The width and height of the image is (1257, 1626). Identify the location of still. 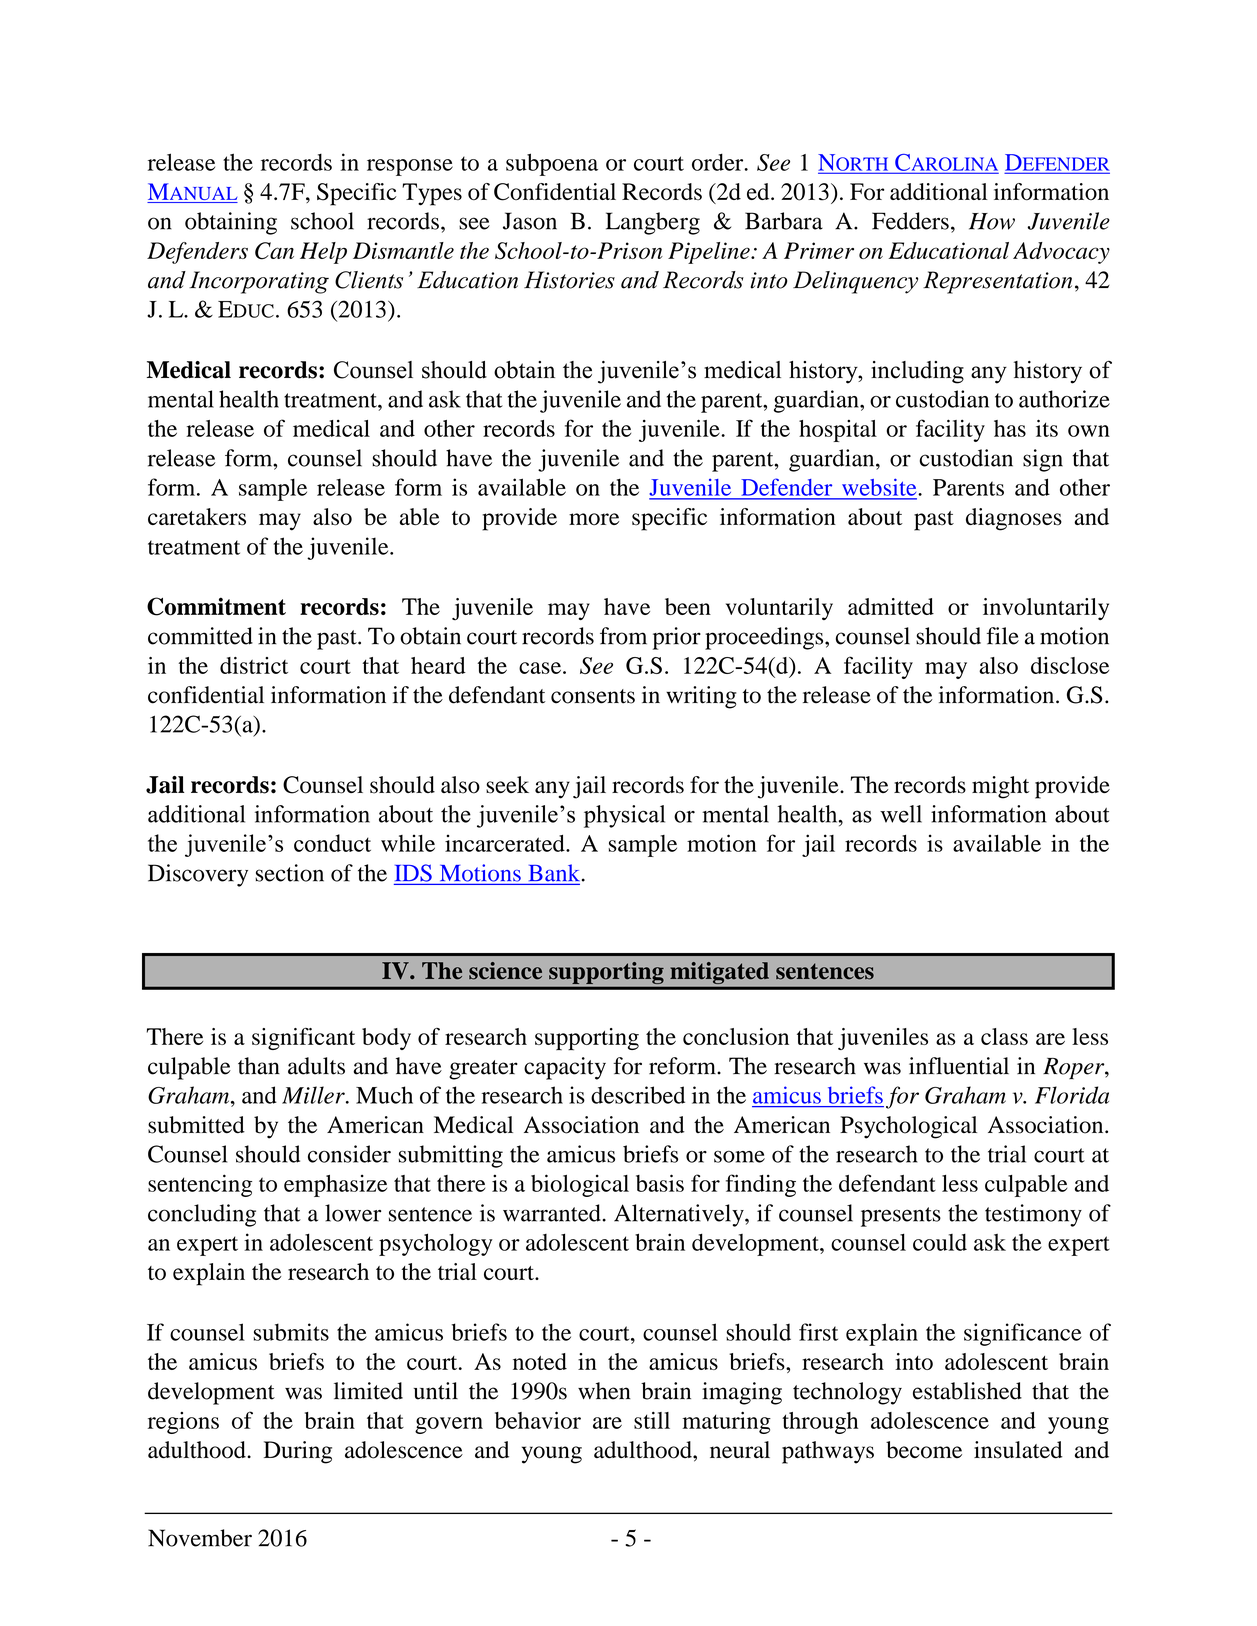
(652, 1420).
